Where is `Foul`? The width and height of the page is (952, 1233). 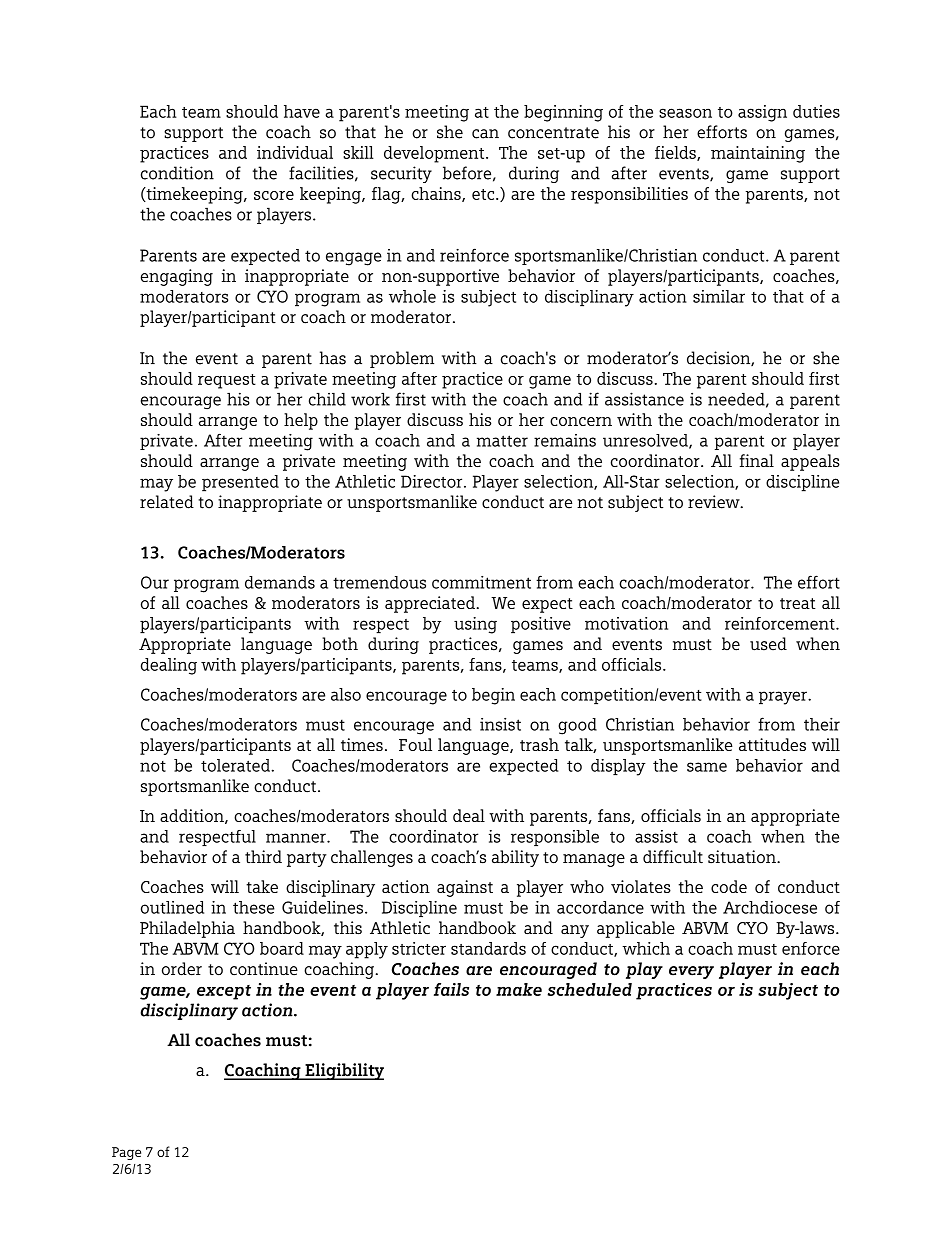 Foul is located at coordinates (415, 744).
